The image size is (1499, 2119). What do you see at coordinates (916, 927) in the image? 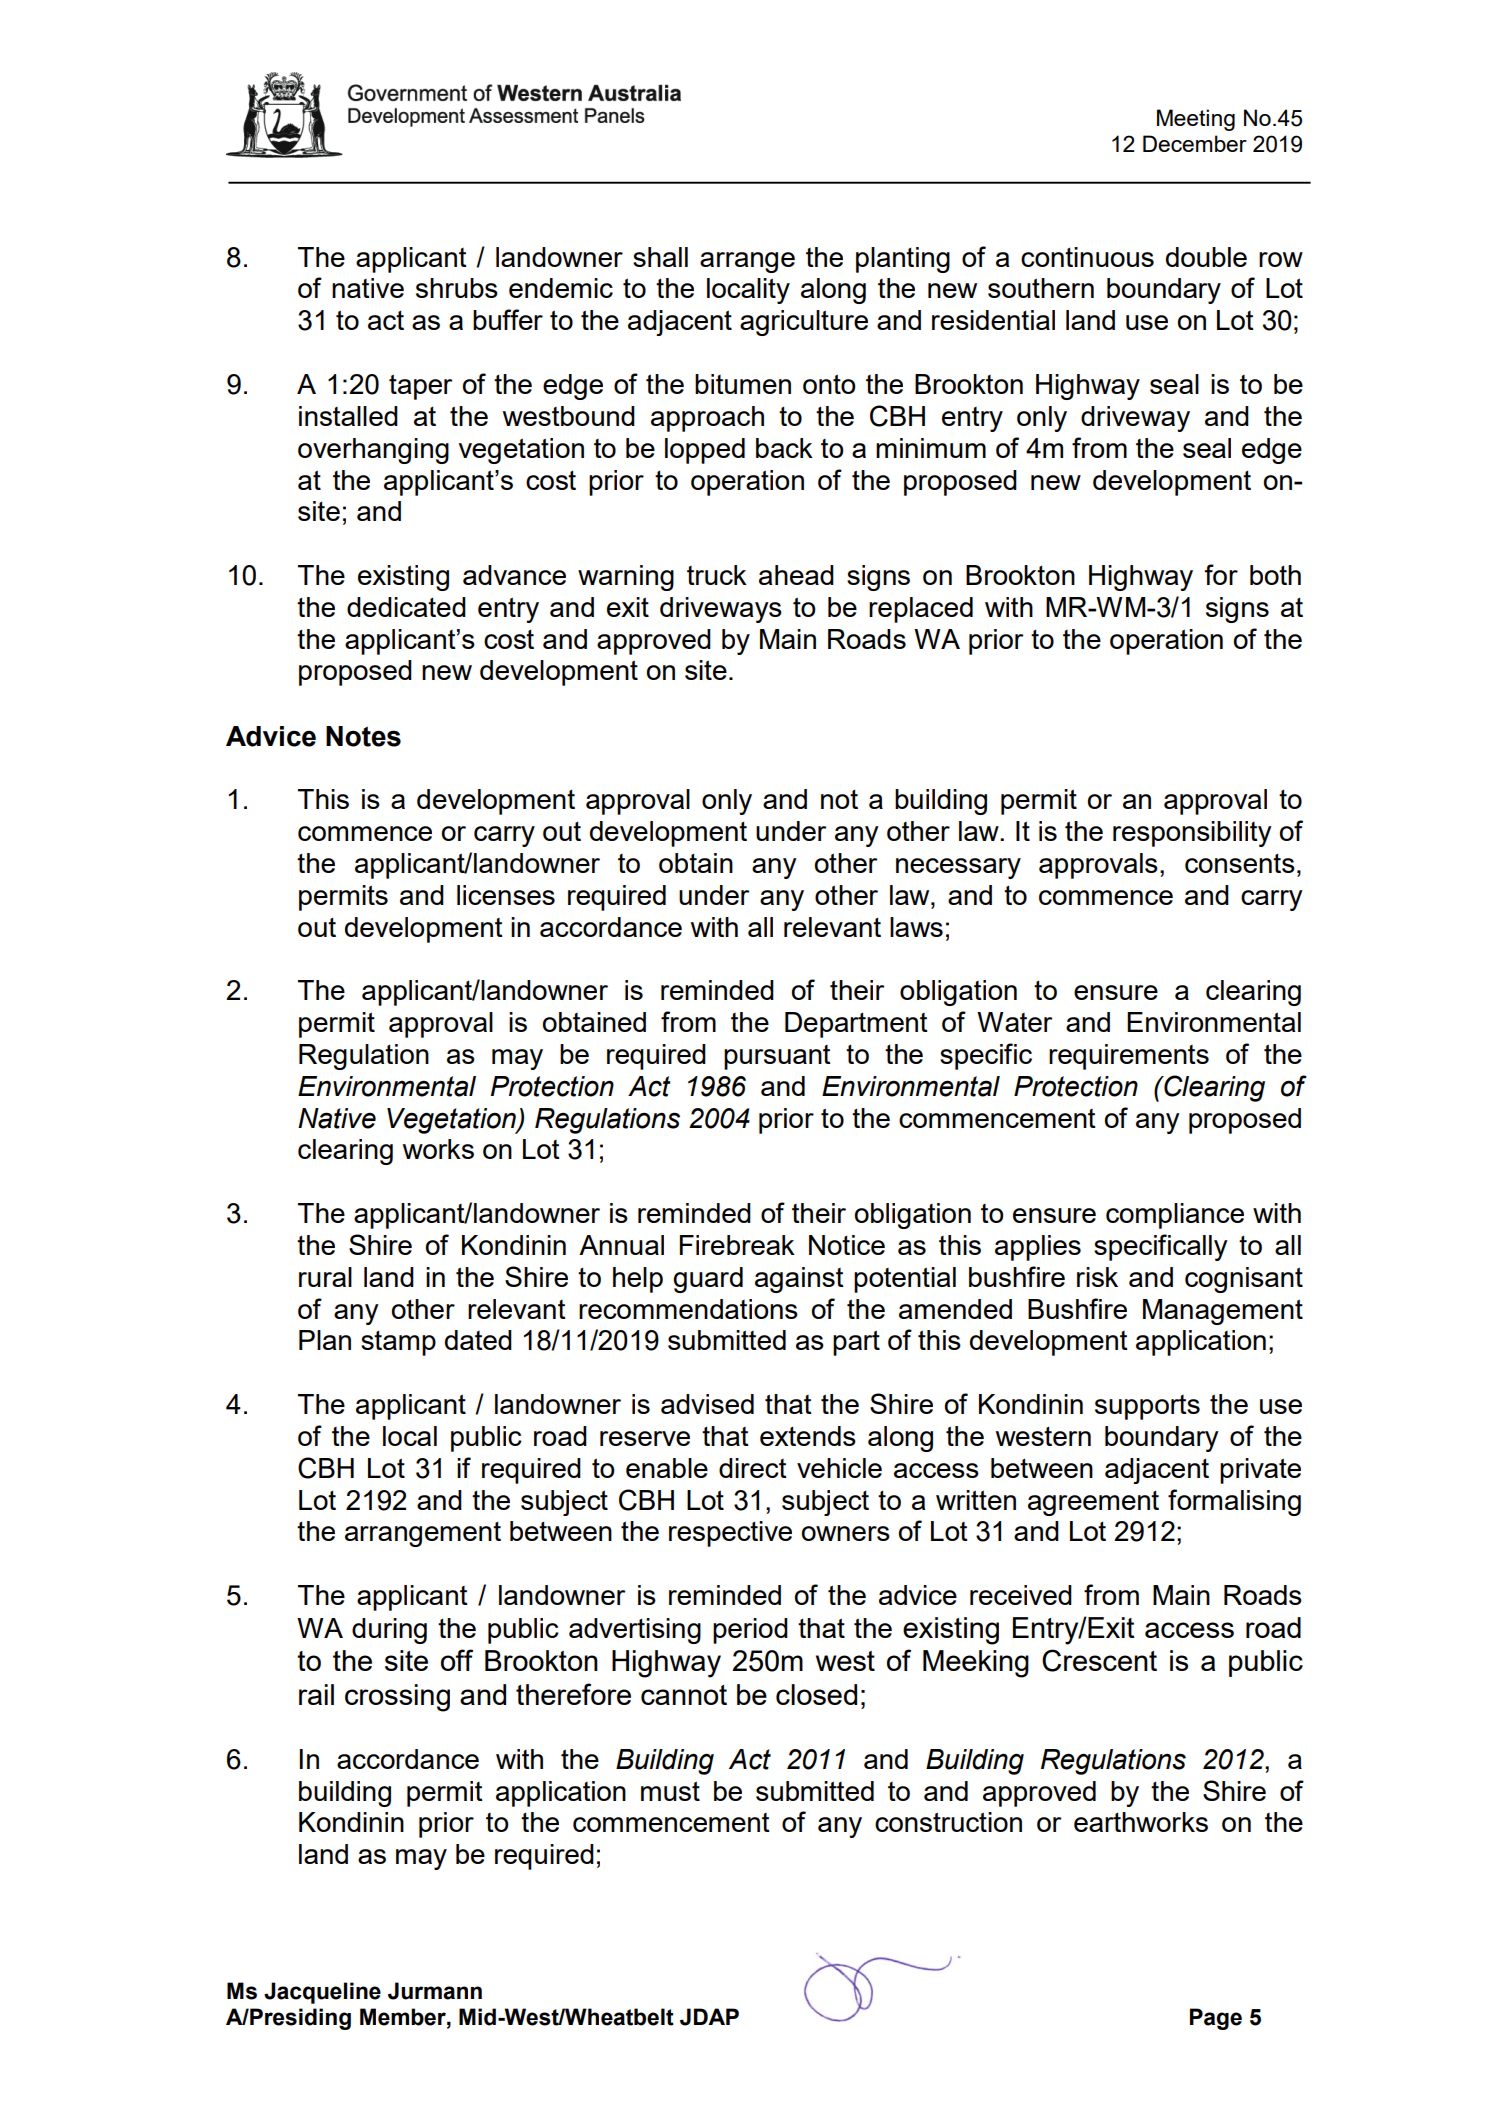
I see `laws` at bounding box center [916, 927].
